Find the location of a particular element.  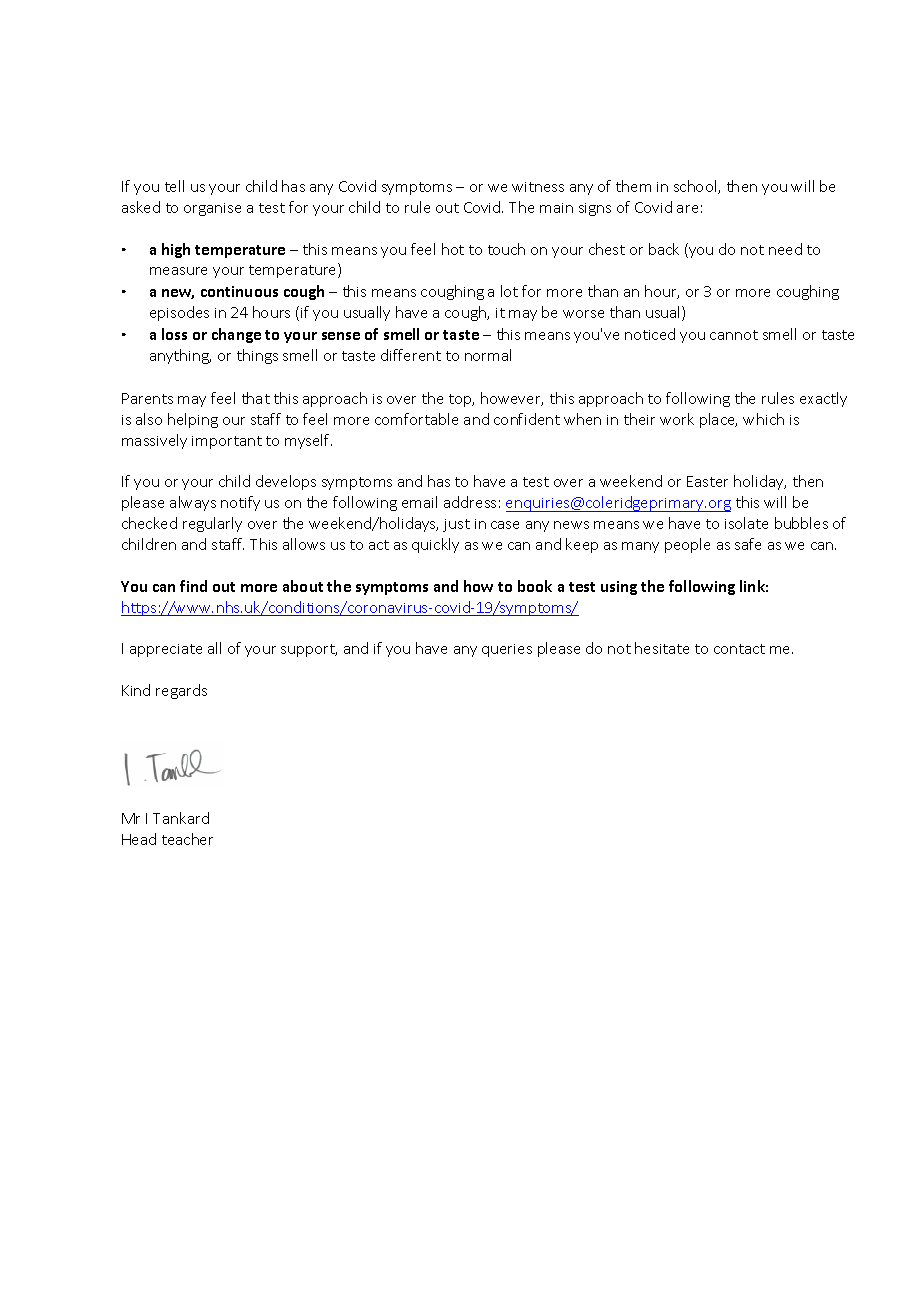

organise is located at coordinates (212, 209).
